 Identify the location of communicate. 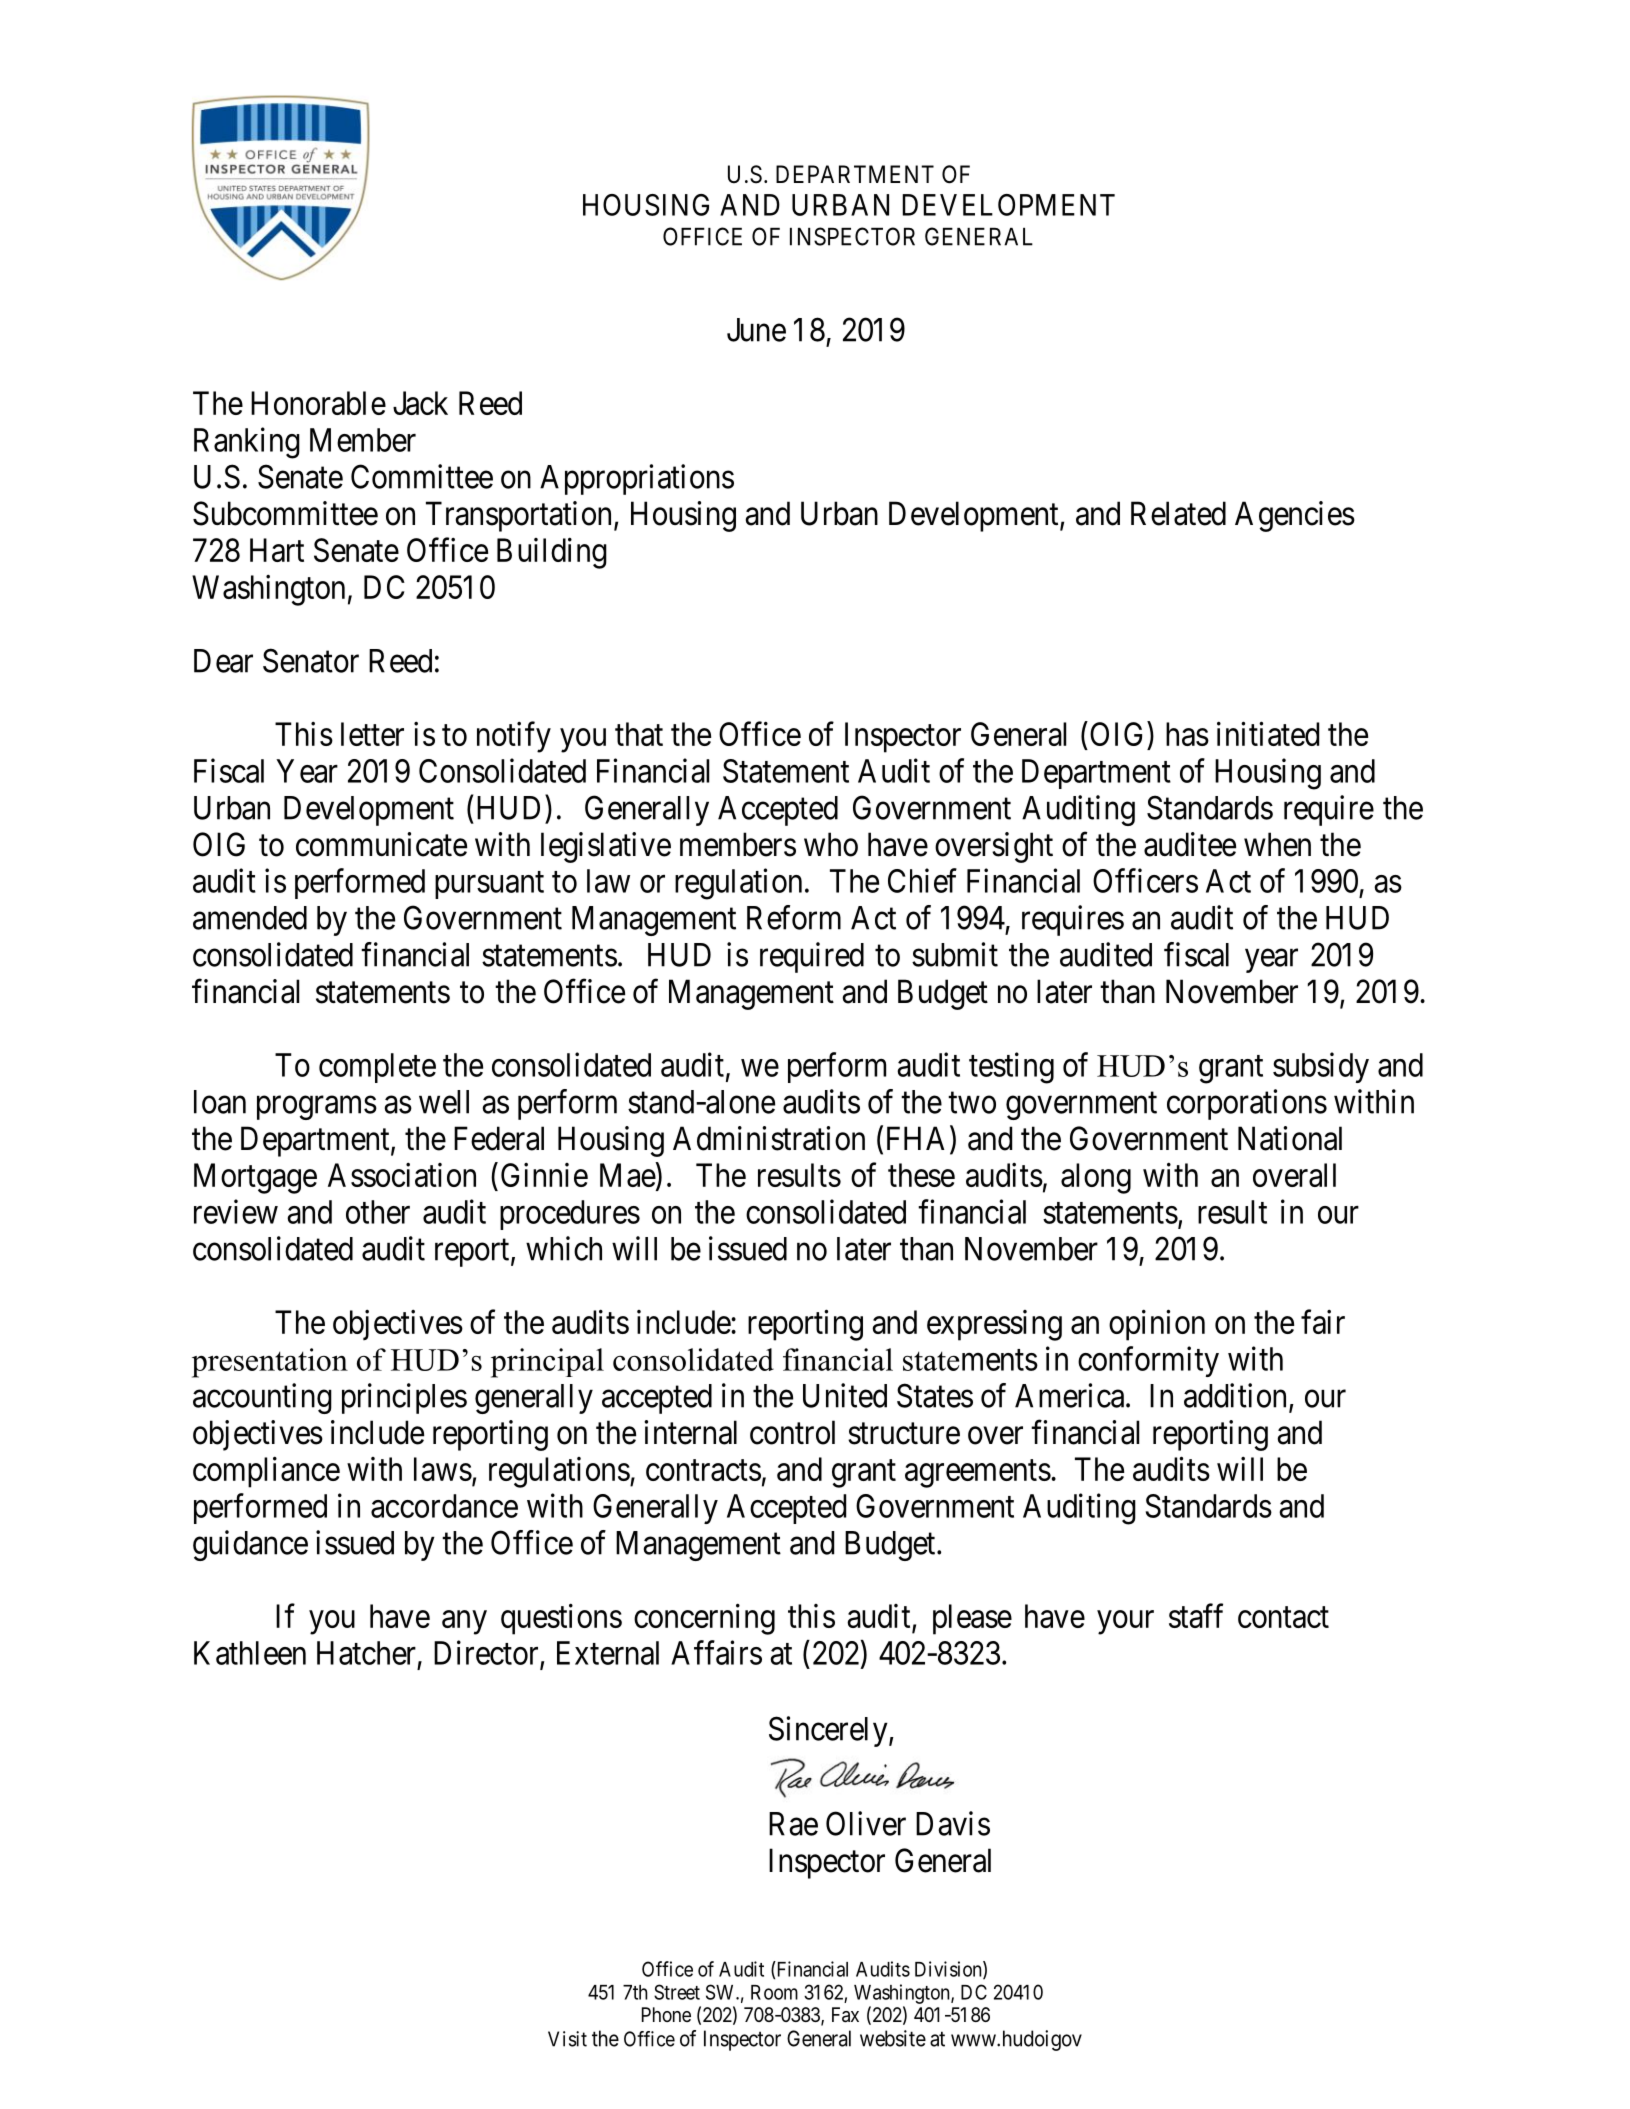
(381, 844).
